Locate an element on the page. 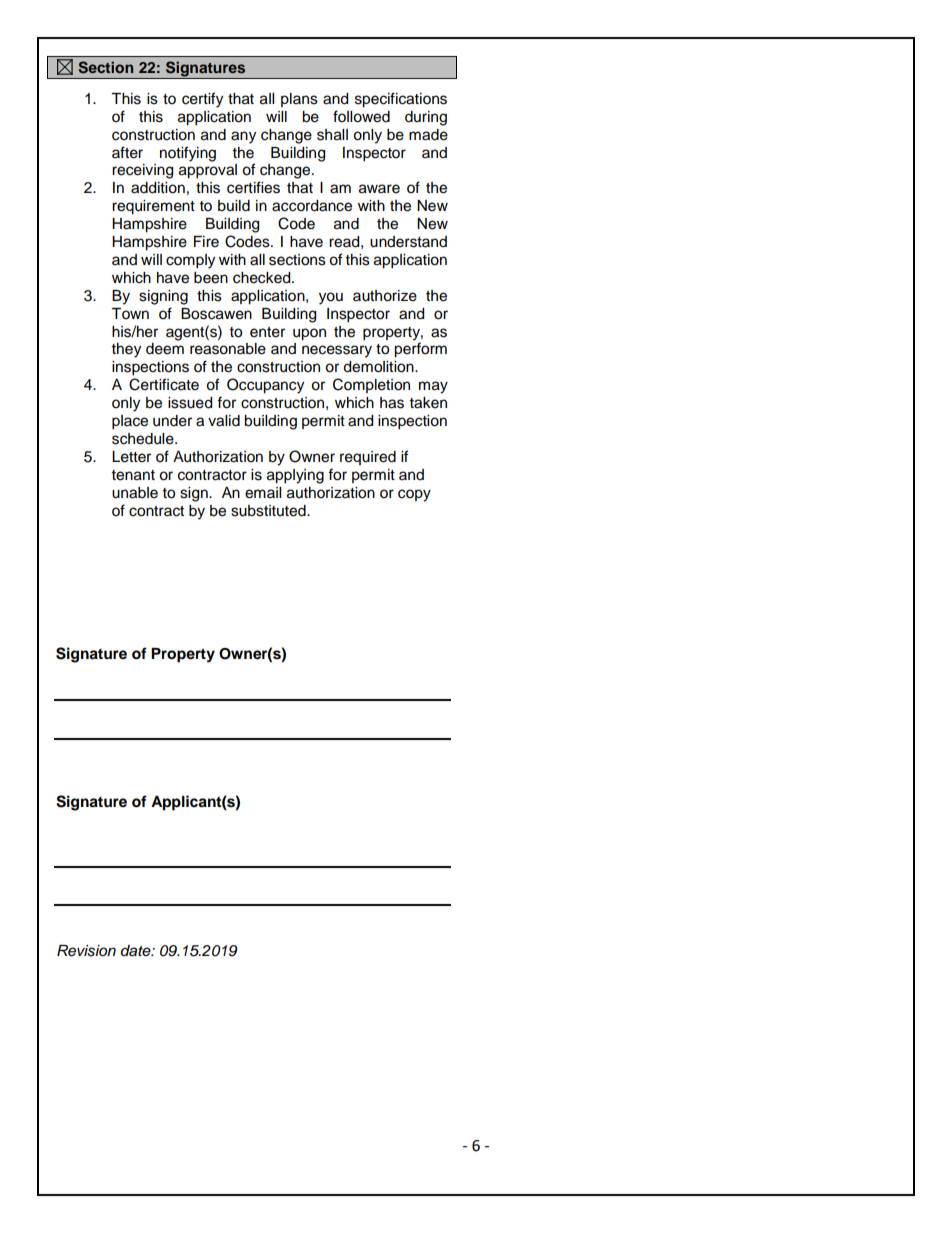  copy is located at coordinates (414, 495).
